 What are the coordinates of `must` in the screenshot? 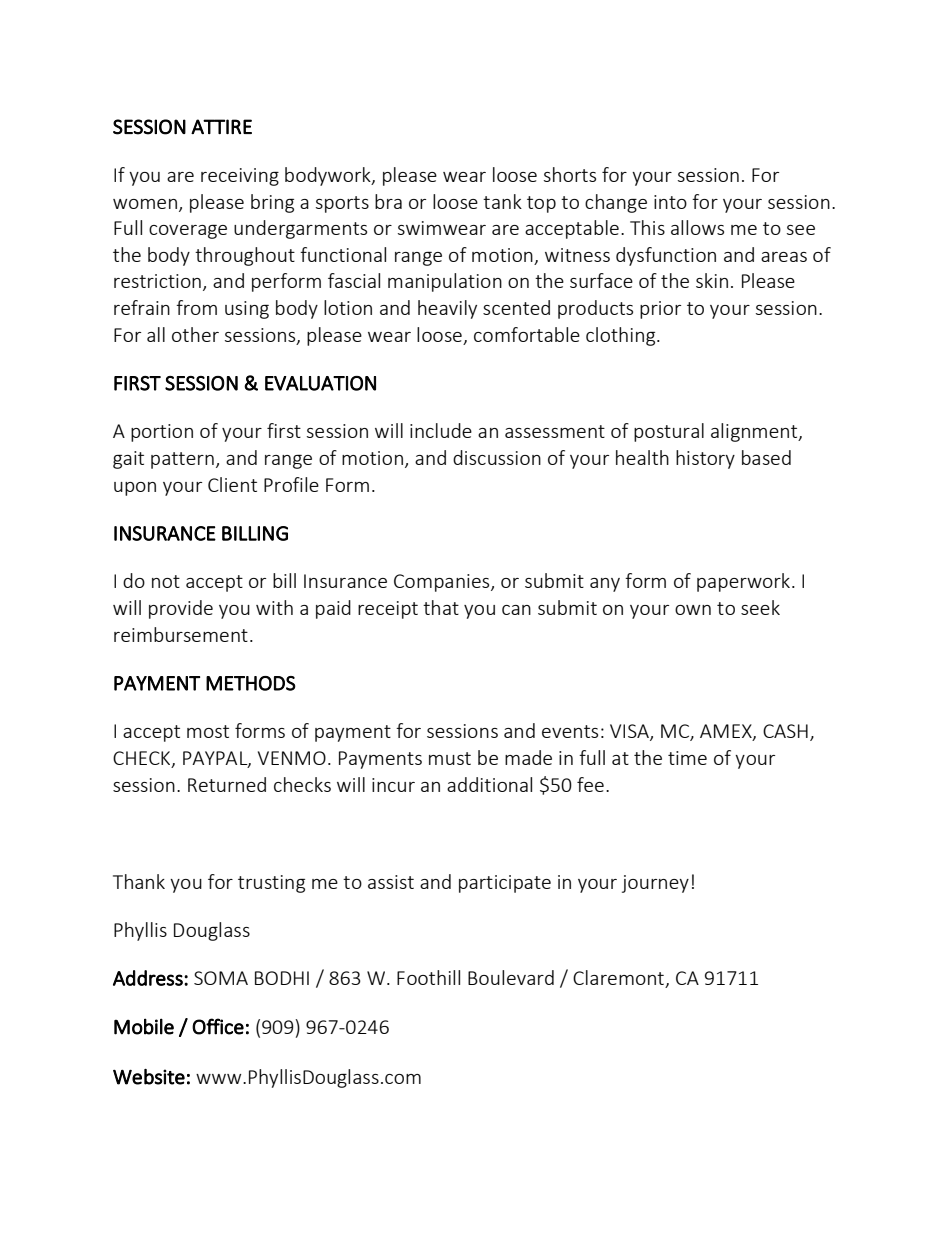 It's located at (450, 758).
